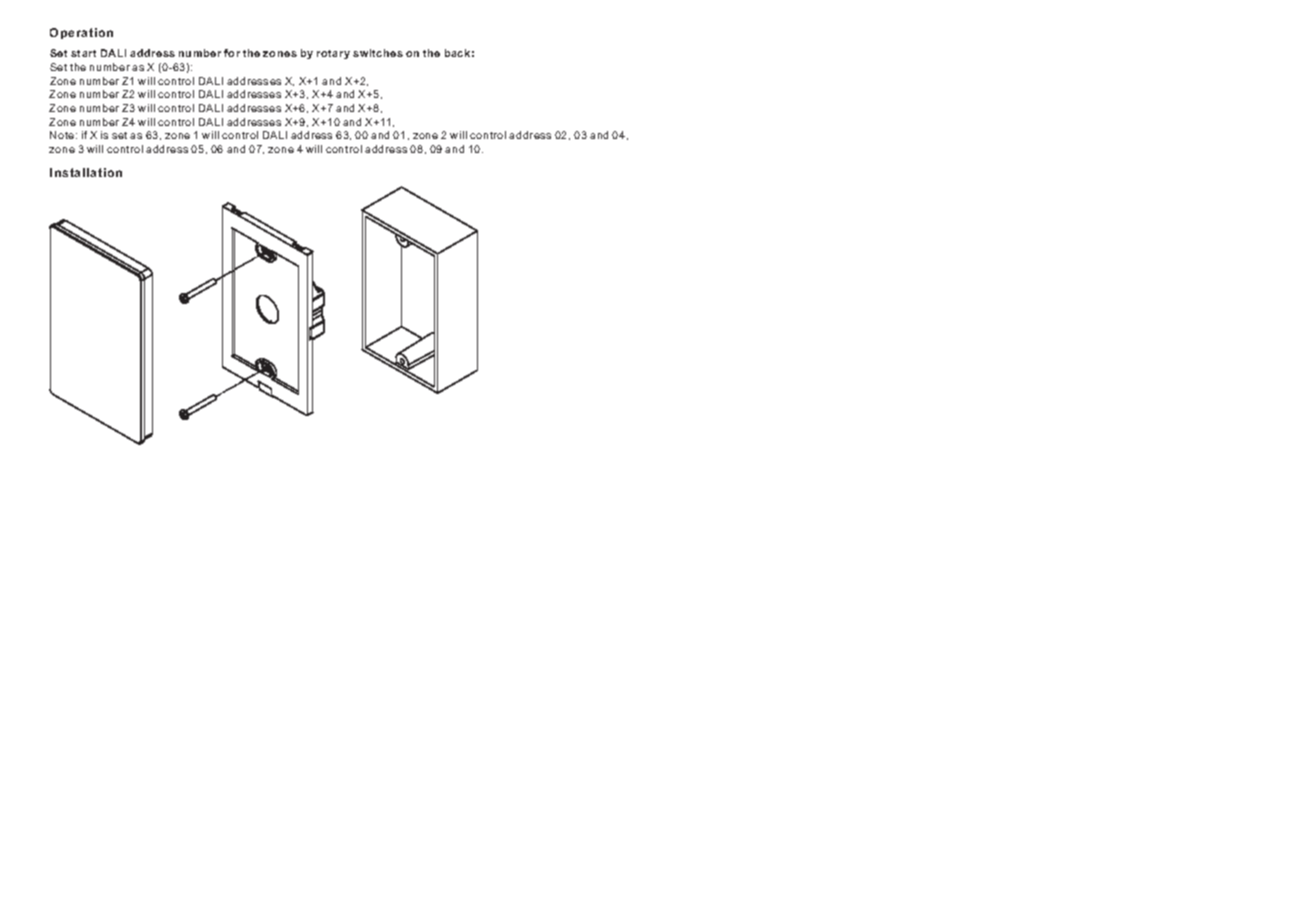  Describe the element at coordinates (86, 172) in the image. I see `Installation` at that location.
